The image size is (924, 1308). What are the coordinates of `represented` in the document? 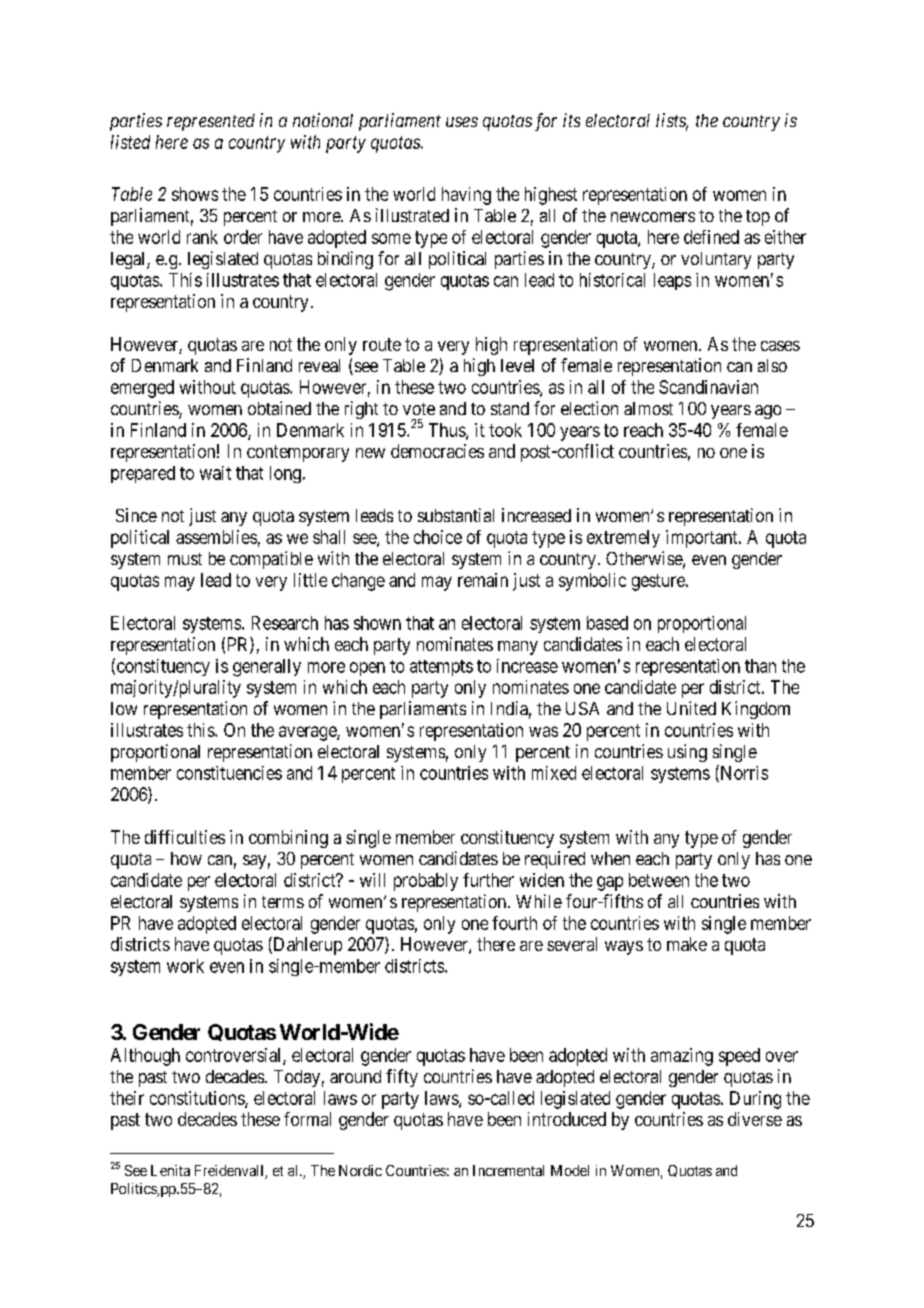 It's located at (211, 122).
